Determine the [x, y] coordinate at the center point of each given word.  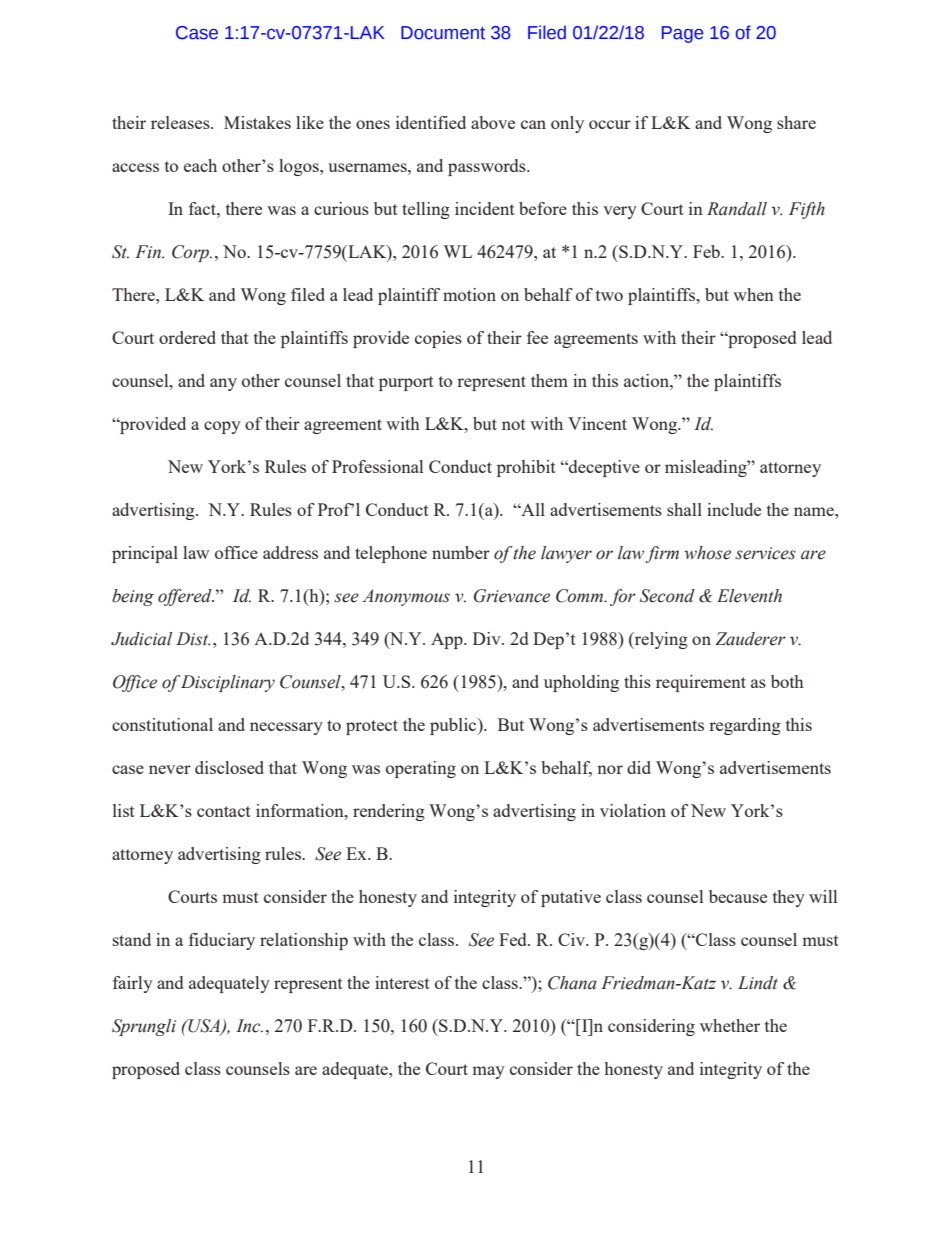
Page [682, 34]
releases [181, 122]
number [461, 552]
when [753, 294]
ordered [187, 337]
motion [469, 294]
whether [730, 1025]
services [765, 553]
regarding [745, 726]
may [488, 1072]
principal [145, 554]
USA [204, 1027]
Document [443, 33]
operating [421, 769]
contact [224, 811]
